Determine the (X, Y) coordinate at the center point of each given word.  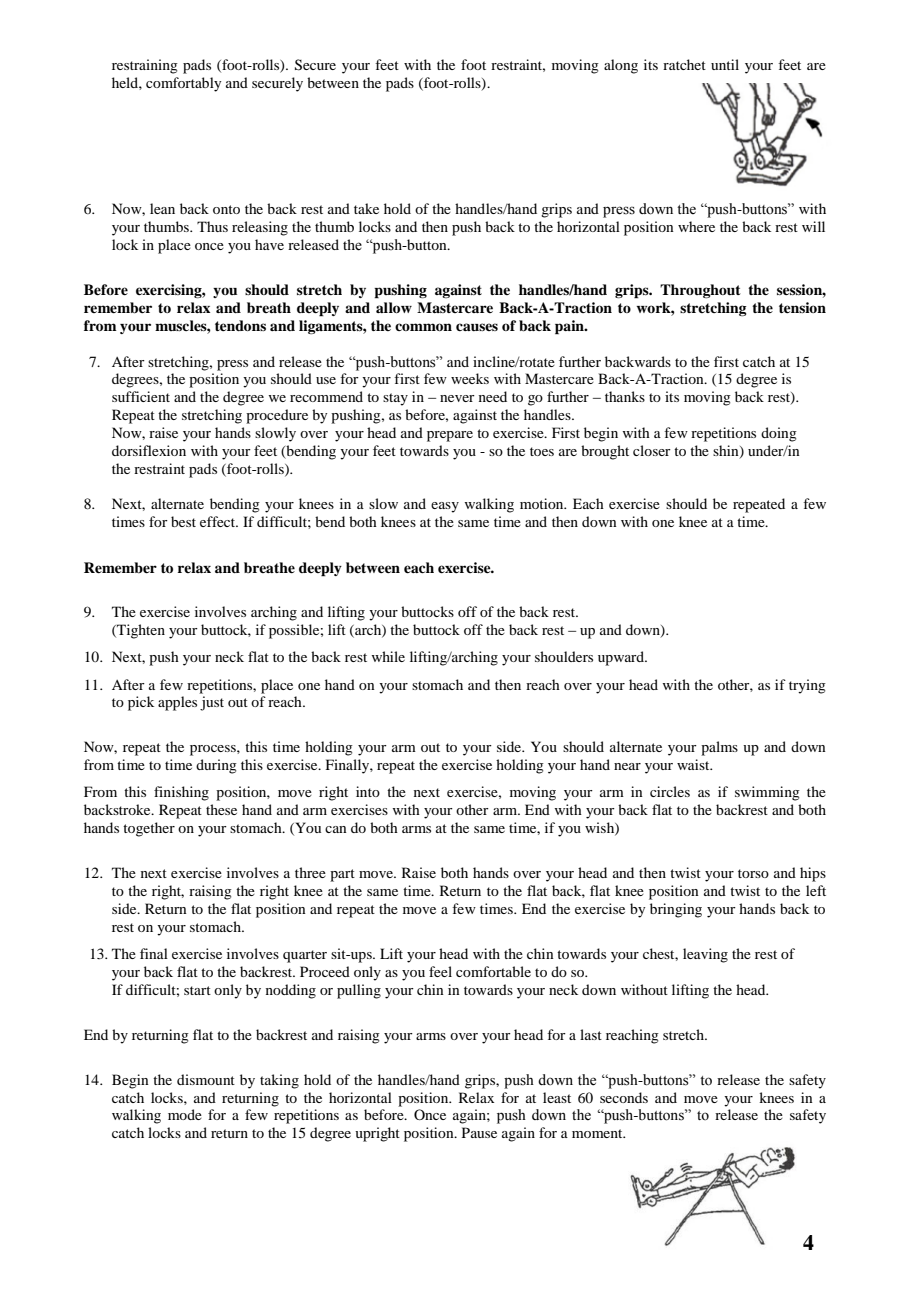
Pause (479, 1132)
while (388, 656)
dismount (206, 1079)
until (725, 64)
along (621, 66)
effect (219, 521)
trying (807, 686)
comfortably (183, 84)
